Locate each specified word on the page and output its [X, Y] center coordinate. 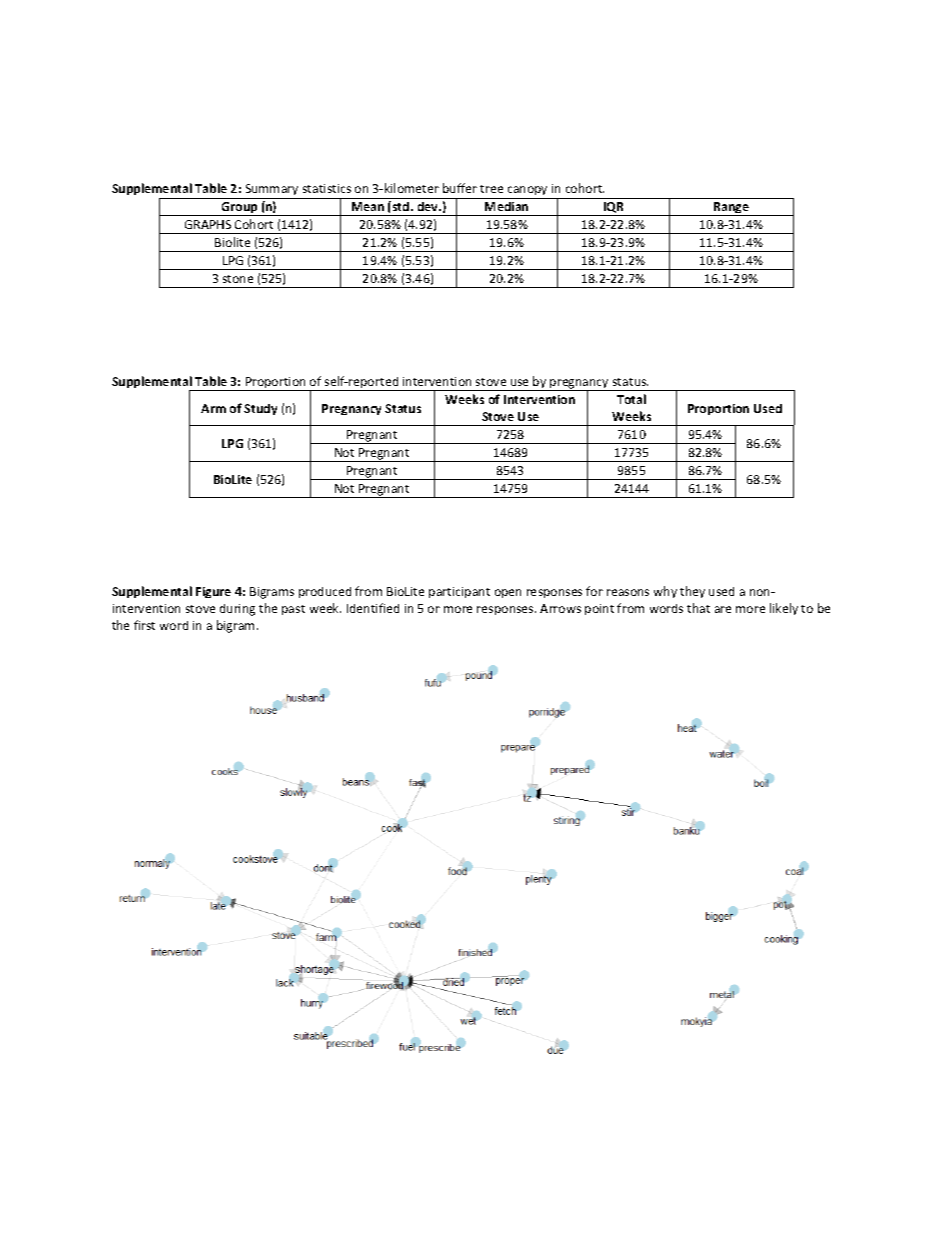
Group [240, 209]
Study [260, 409]
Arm [213, 408]
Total [631, 399]
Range [731, 209]
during [237, 610]
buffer [460, 188]
